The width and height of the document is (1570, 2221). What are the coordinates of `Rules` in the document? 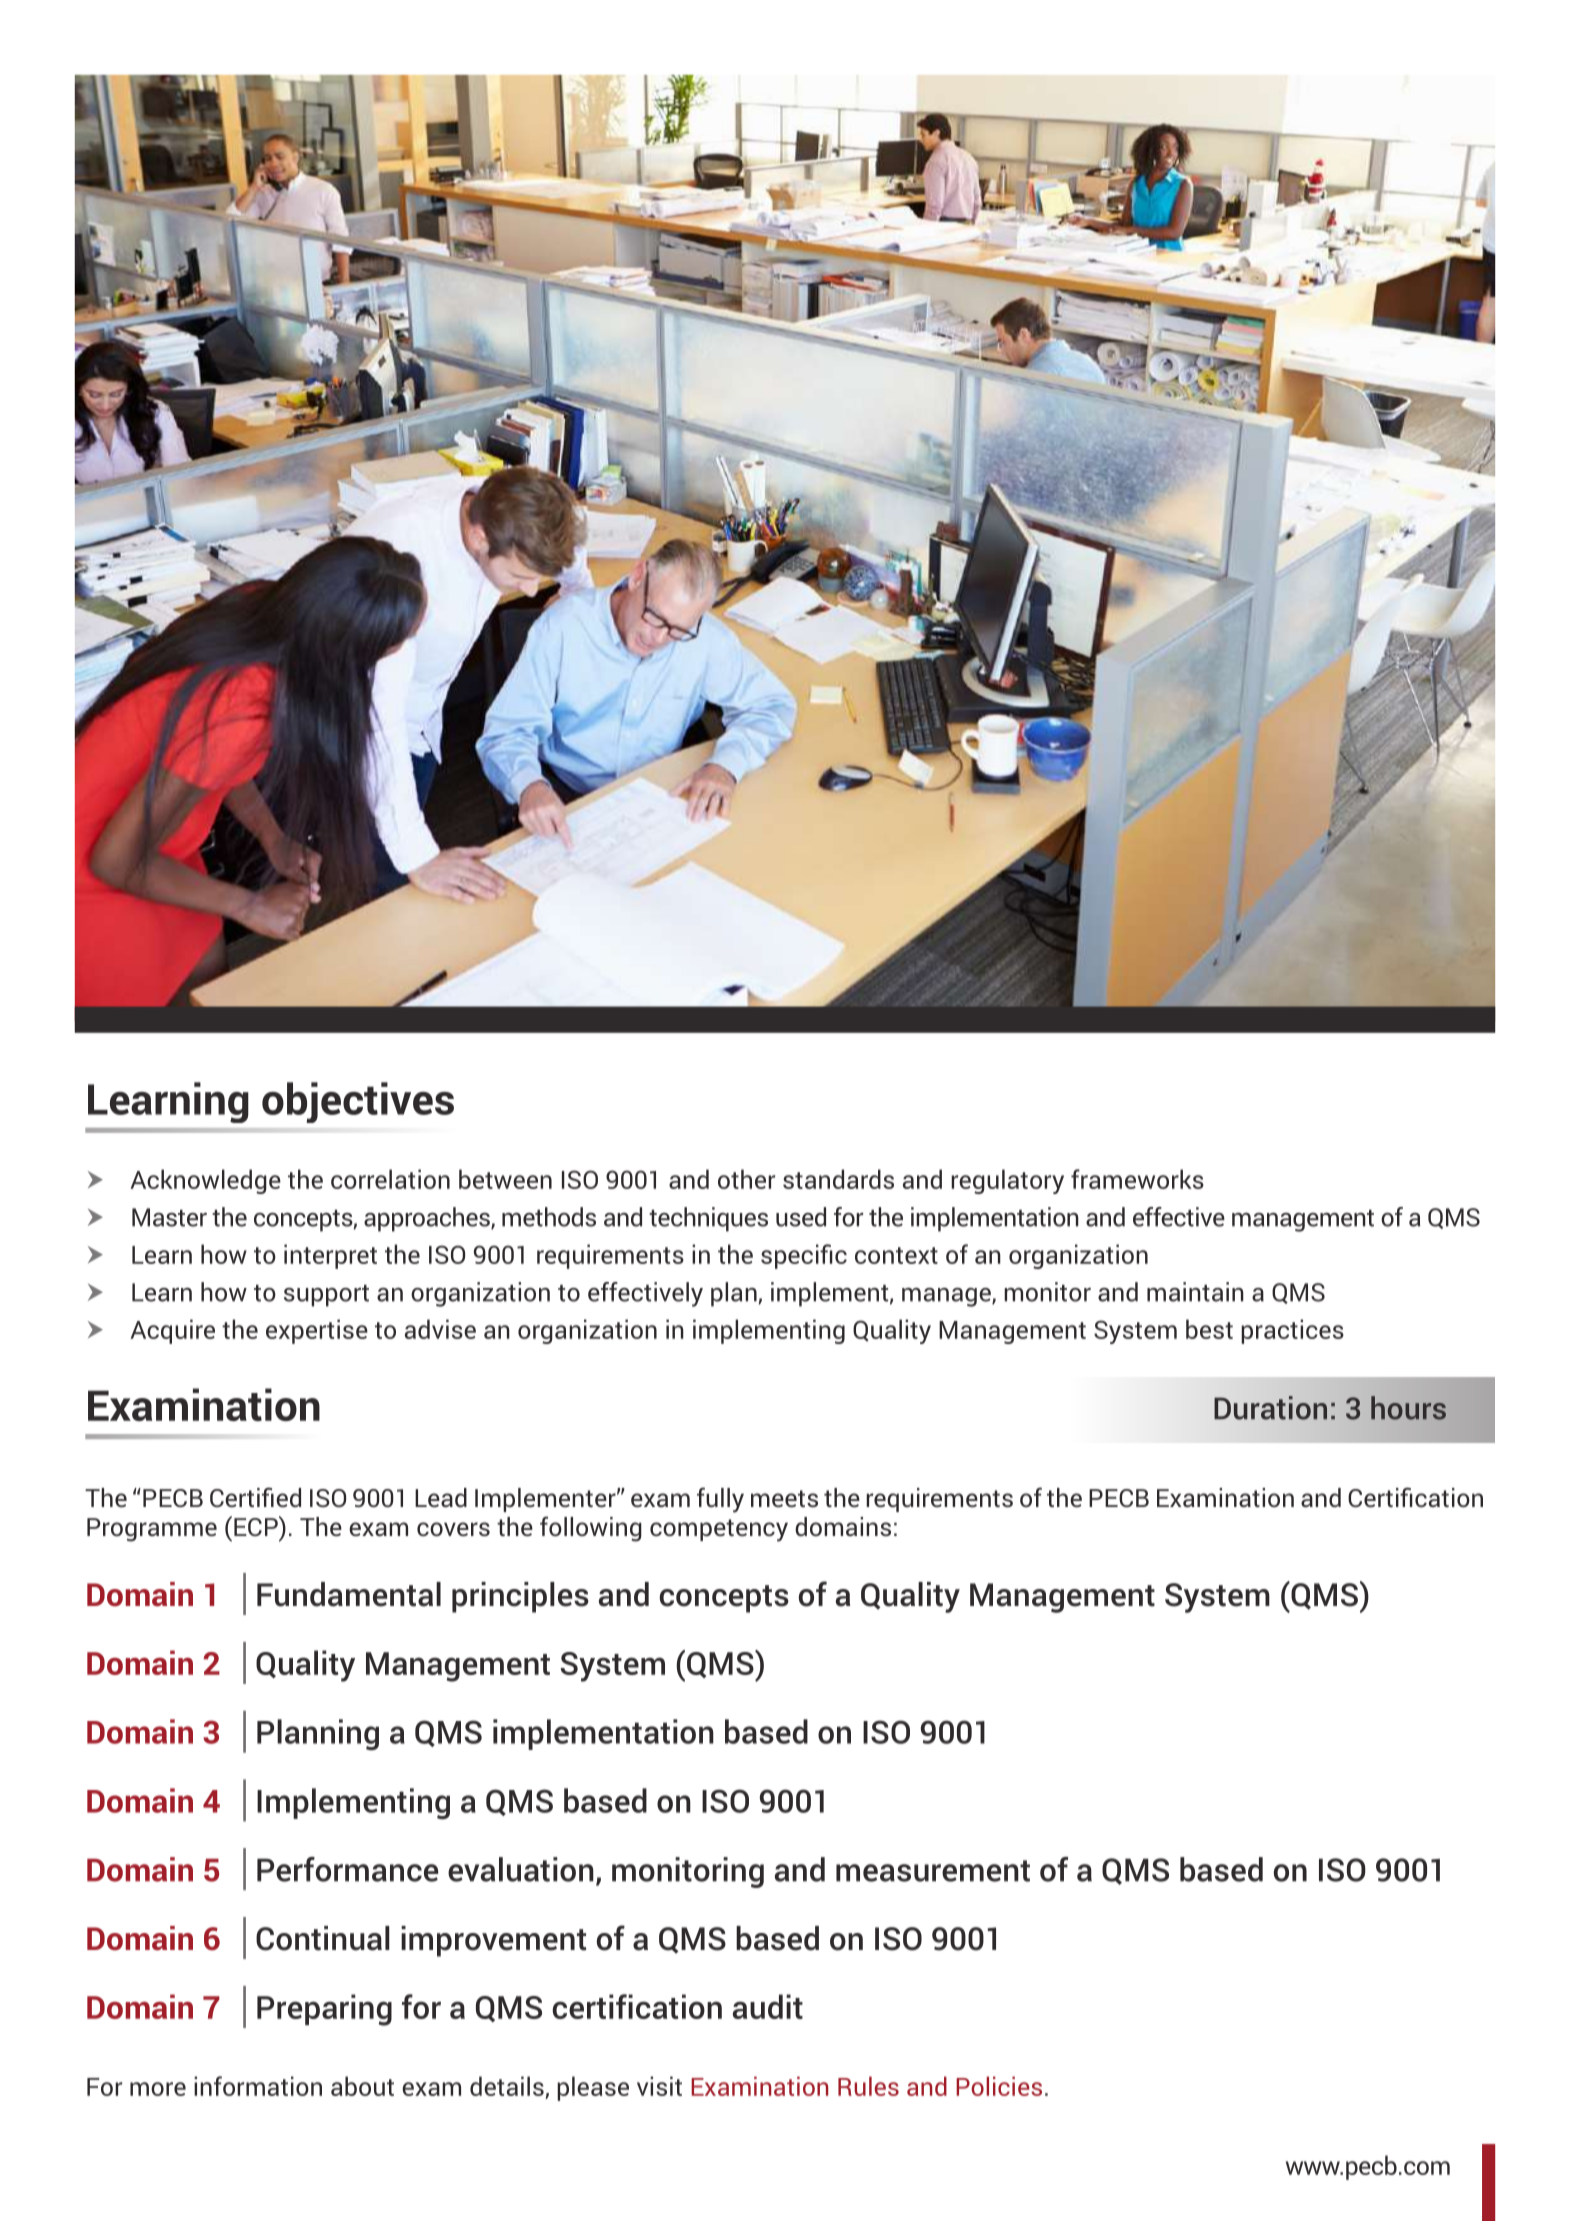 It's located at (868, 2086).
